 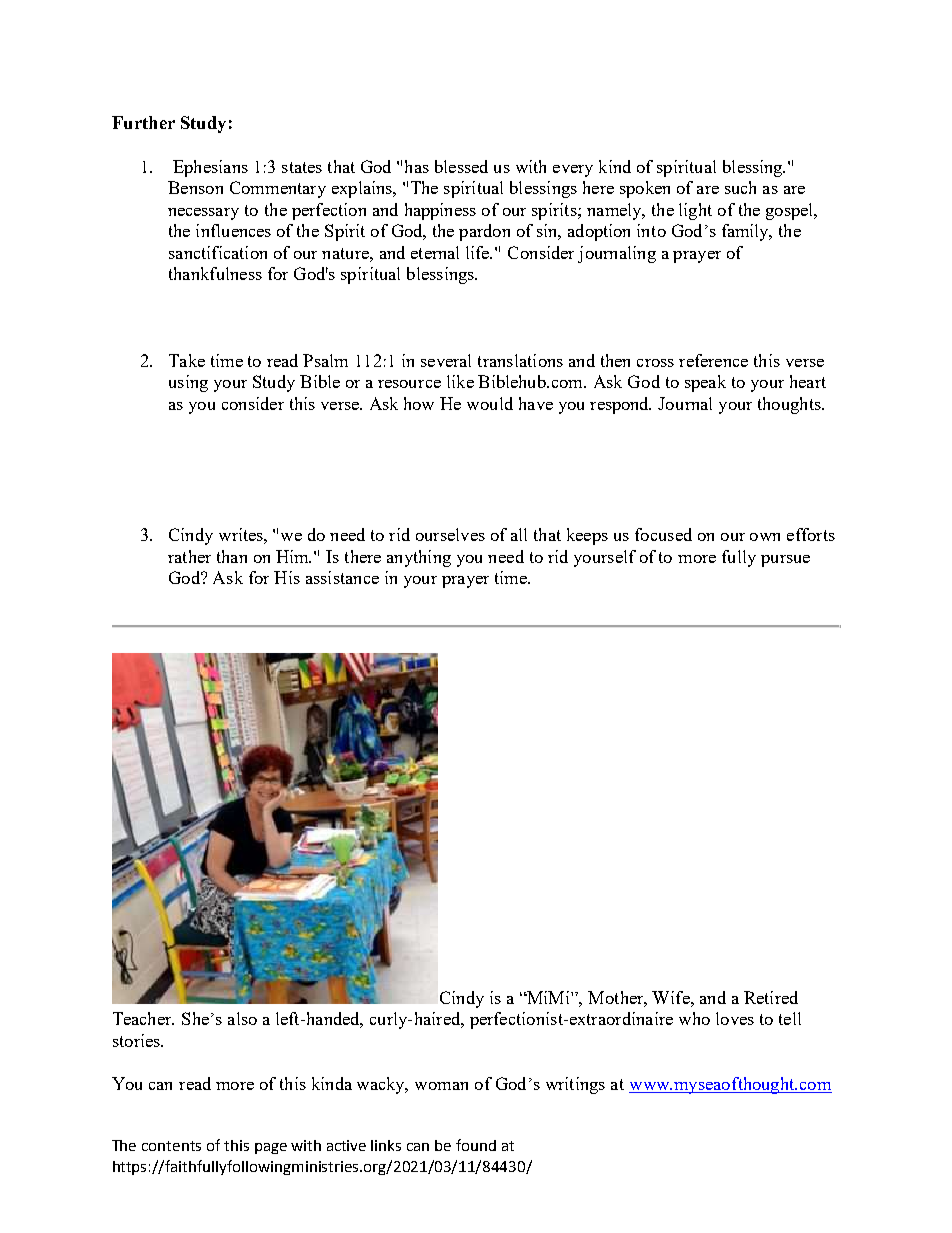 I want to click on found, so click(x=476, y=1145).
